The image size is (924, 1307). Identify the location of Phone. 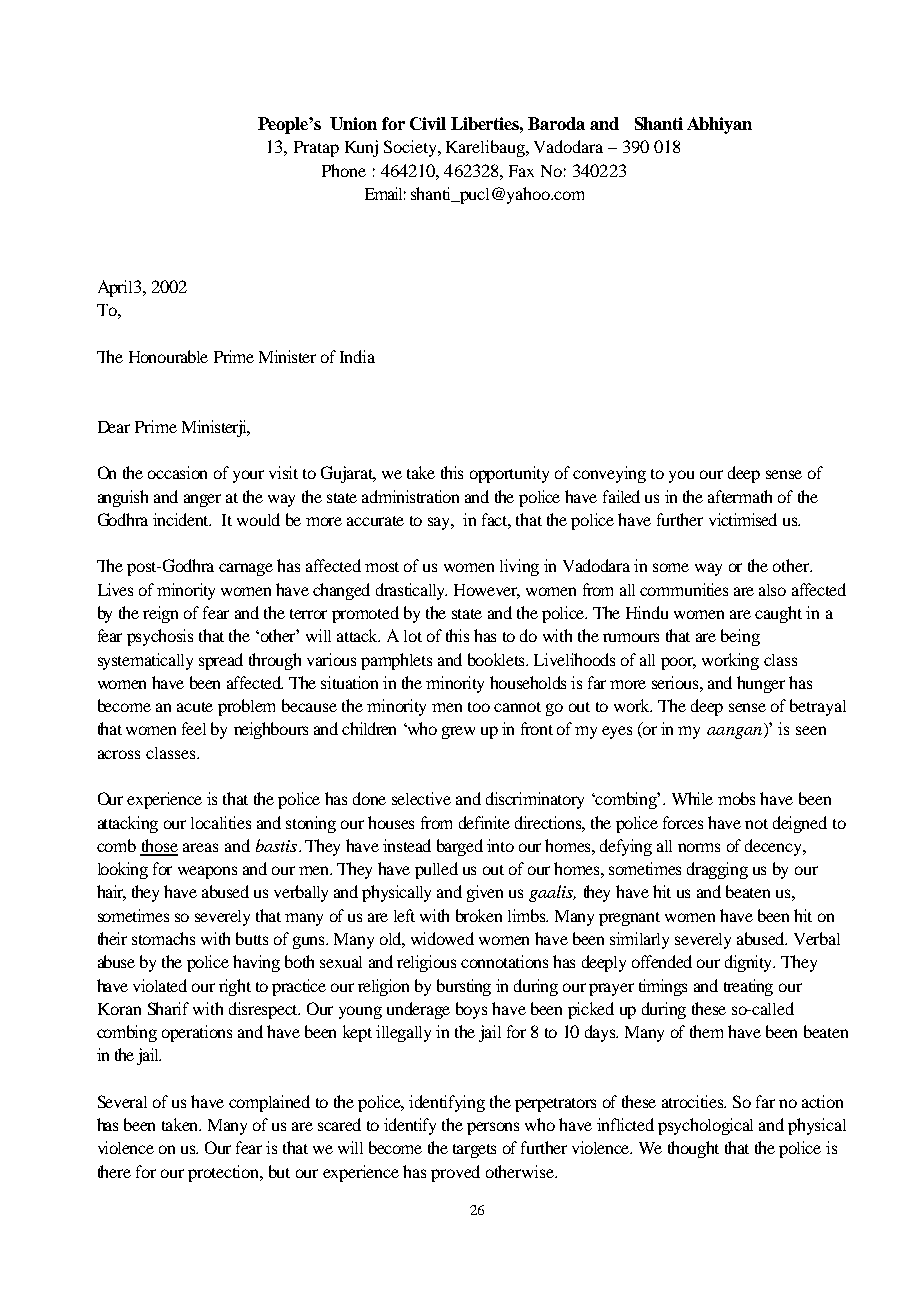
(344, 170).
